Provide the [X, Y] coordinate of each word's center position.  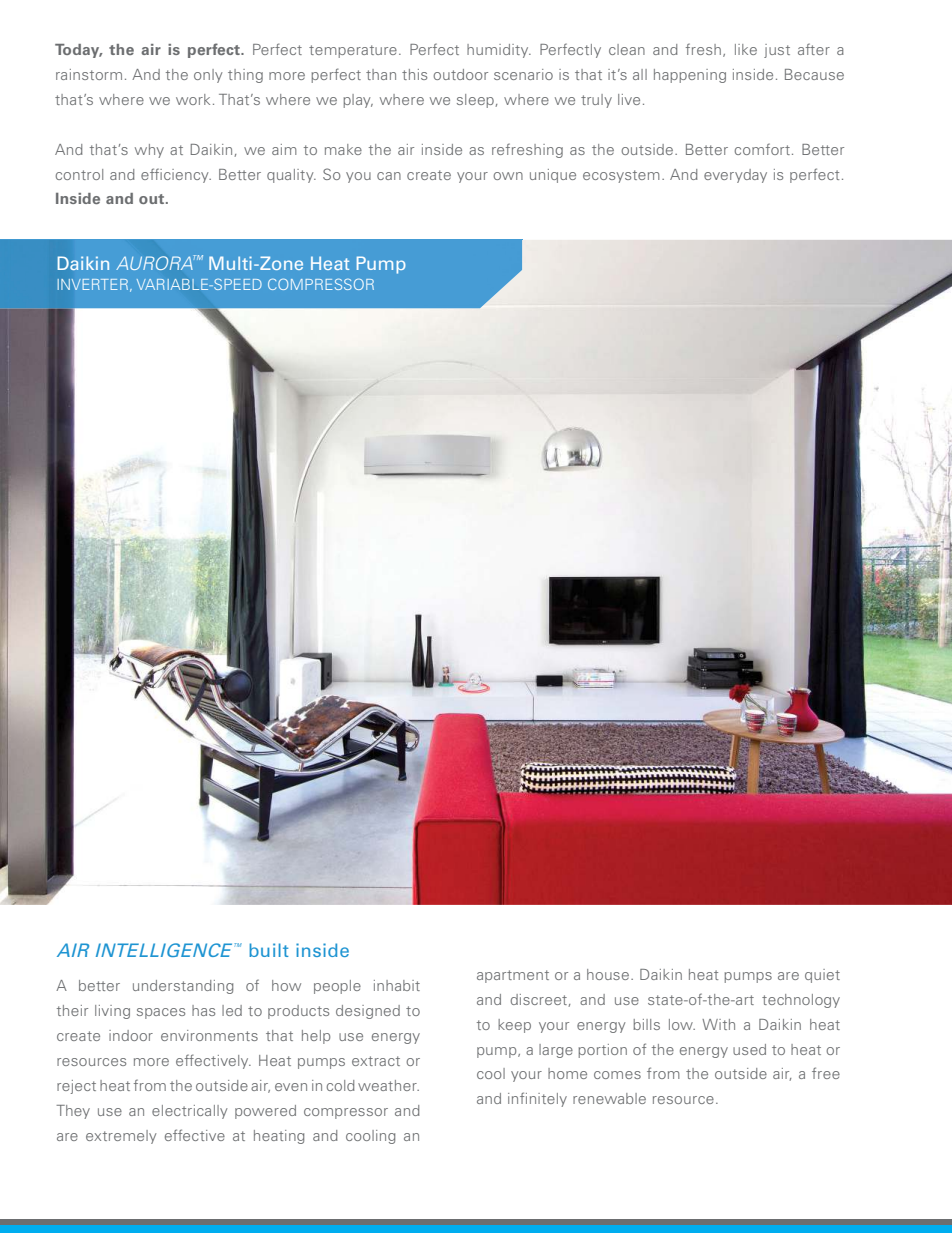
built [269, 950]
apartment [513, 976]
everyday [735, 176]
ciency [187, 176]
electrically [190, 1112]
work [193, 99]
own [508, 176]
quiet [822, 976]
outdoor [460, 74]
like [746, 49]
